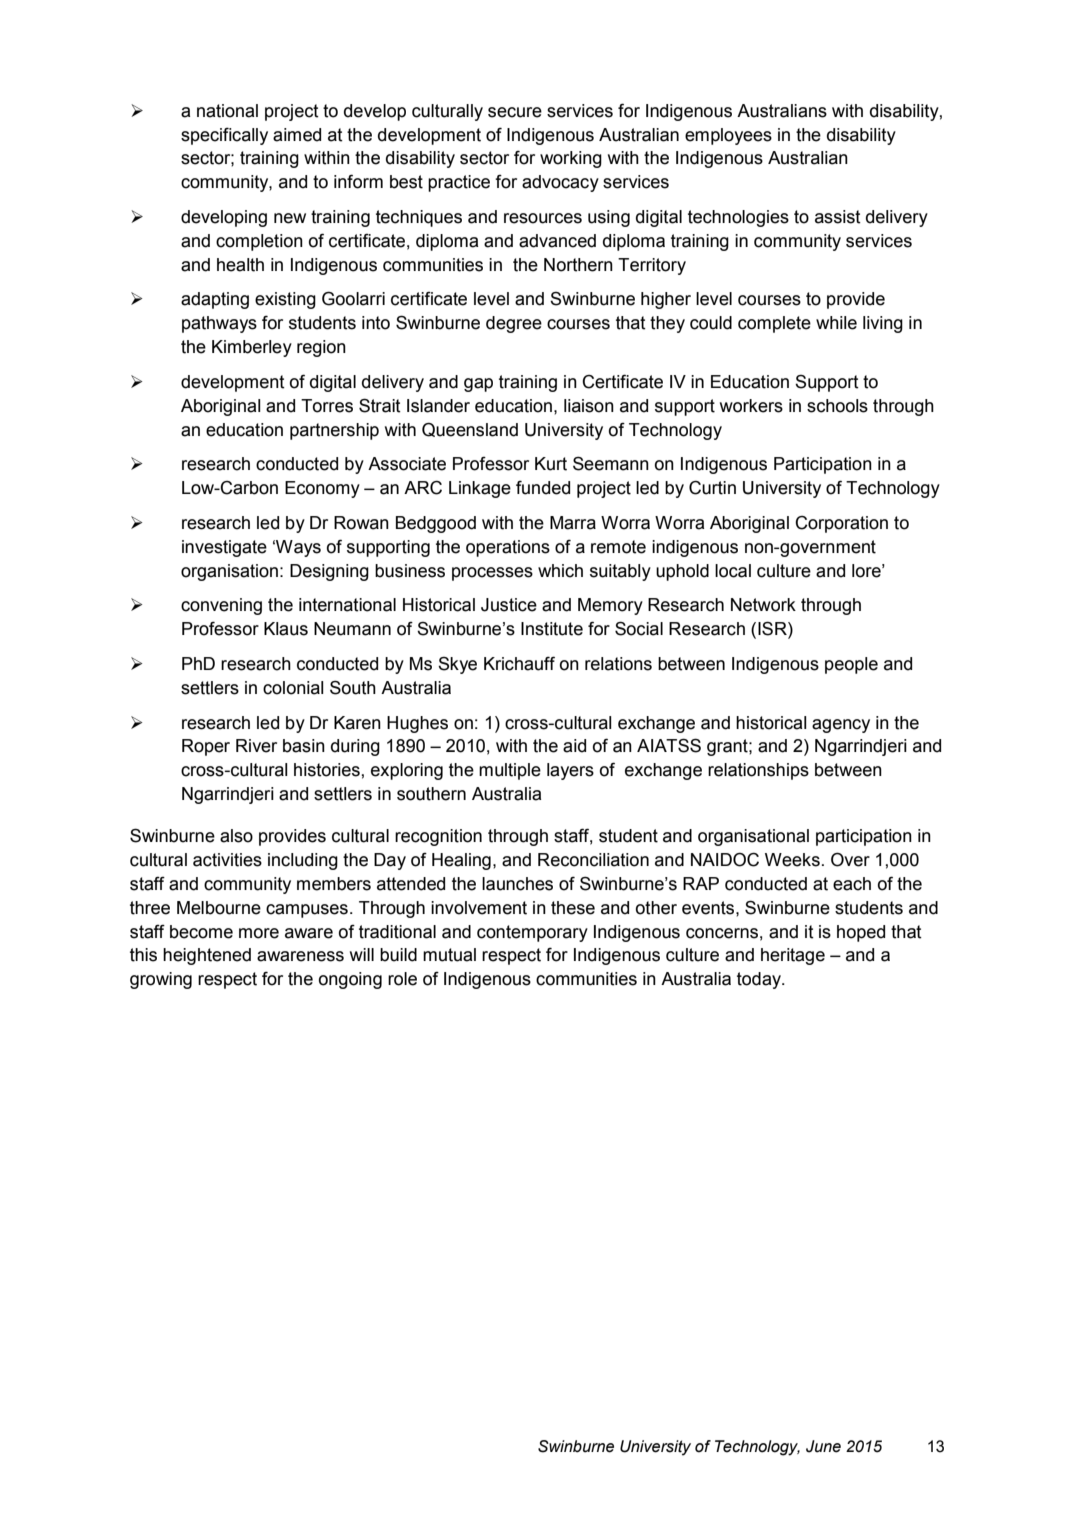 The height and width of the screenshot is (1520, 1075). Describe the element at coordinates (728, 136) in the screenshot. I see `employees` at that location.
